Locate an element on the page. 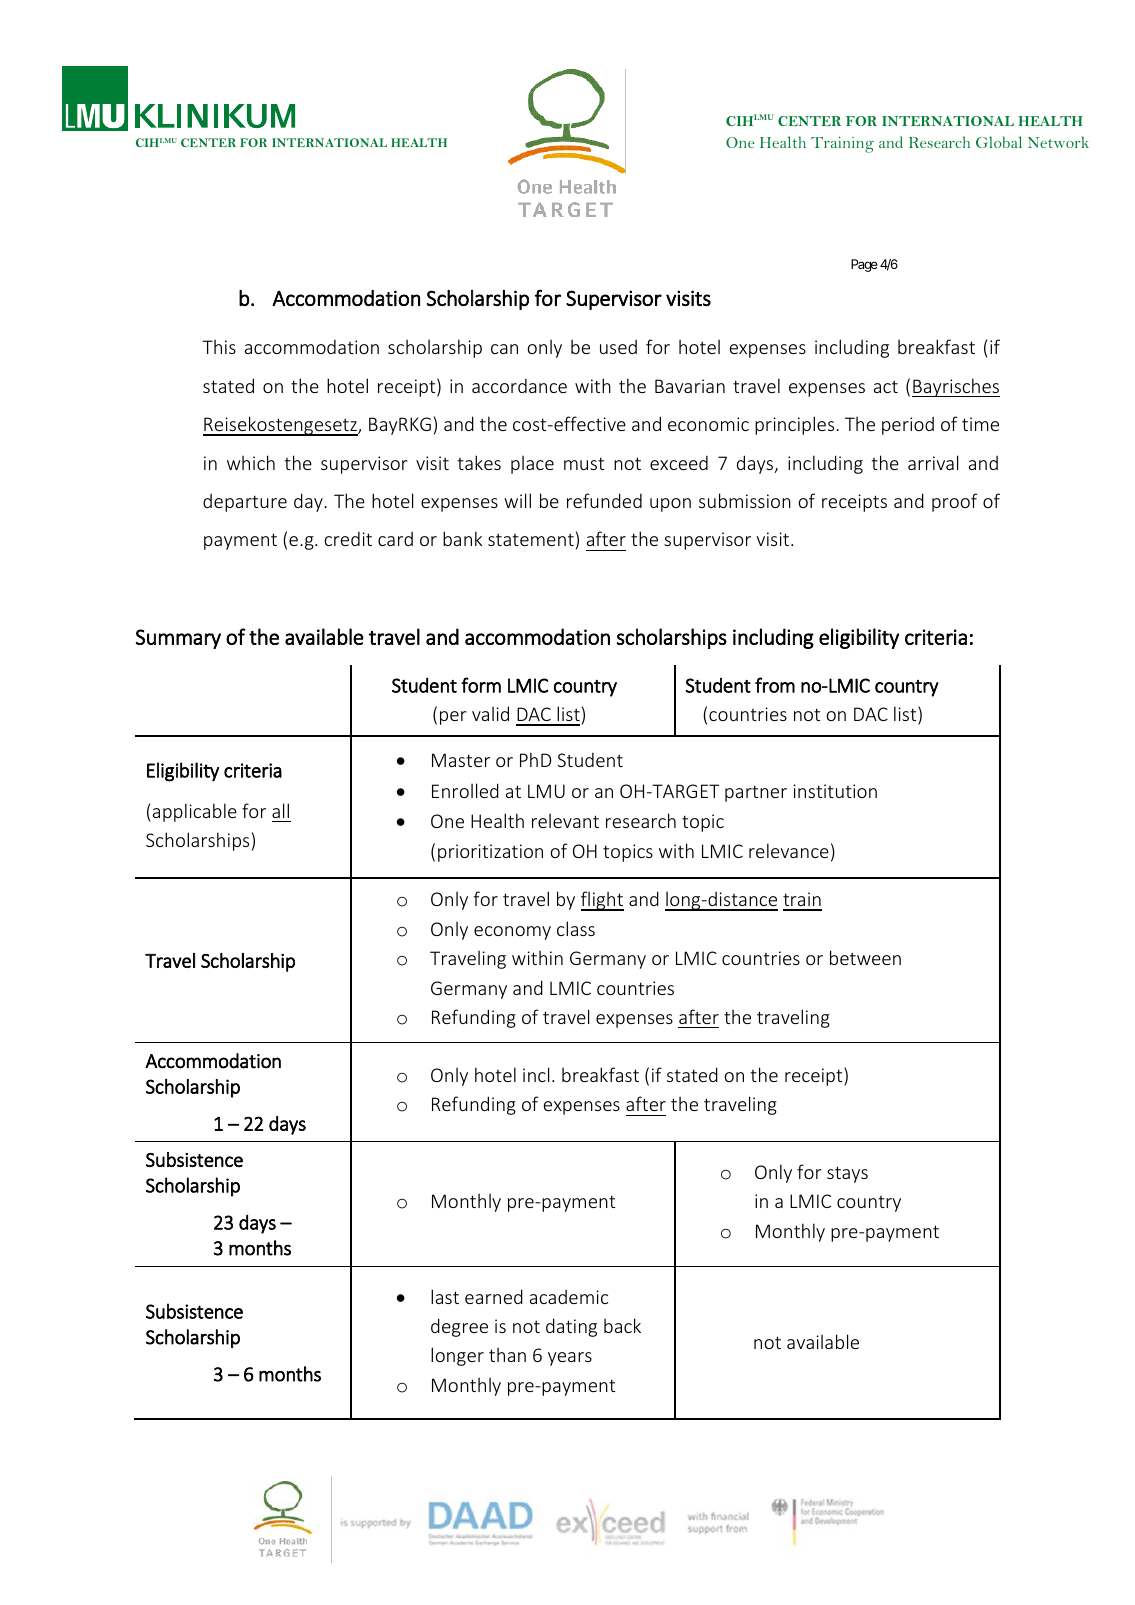 This page has height=1605, width=1135. last is located at coordinates (445, 1296).
